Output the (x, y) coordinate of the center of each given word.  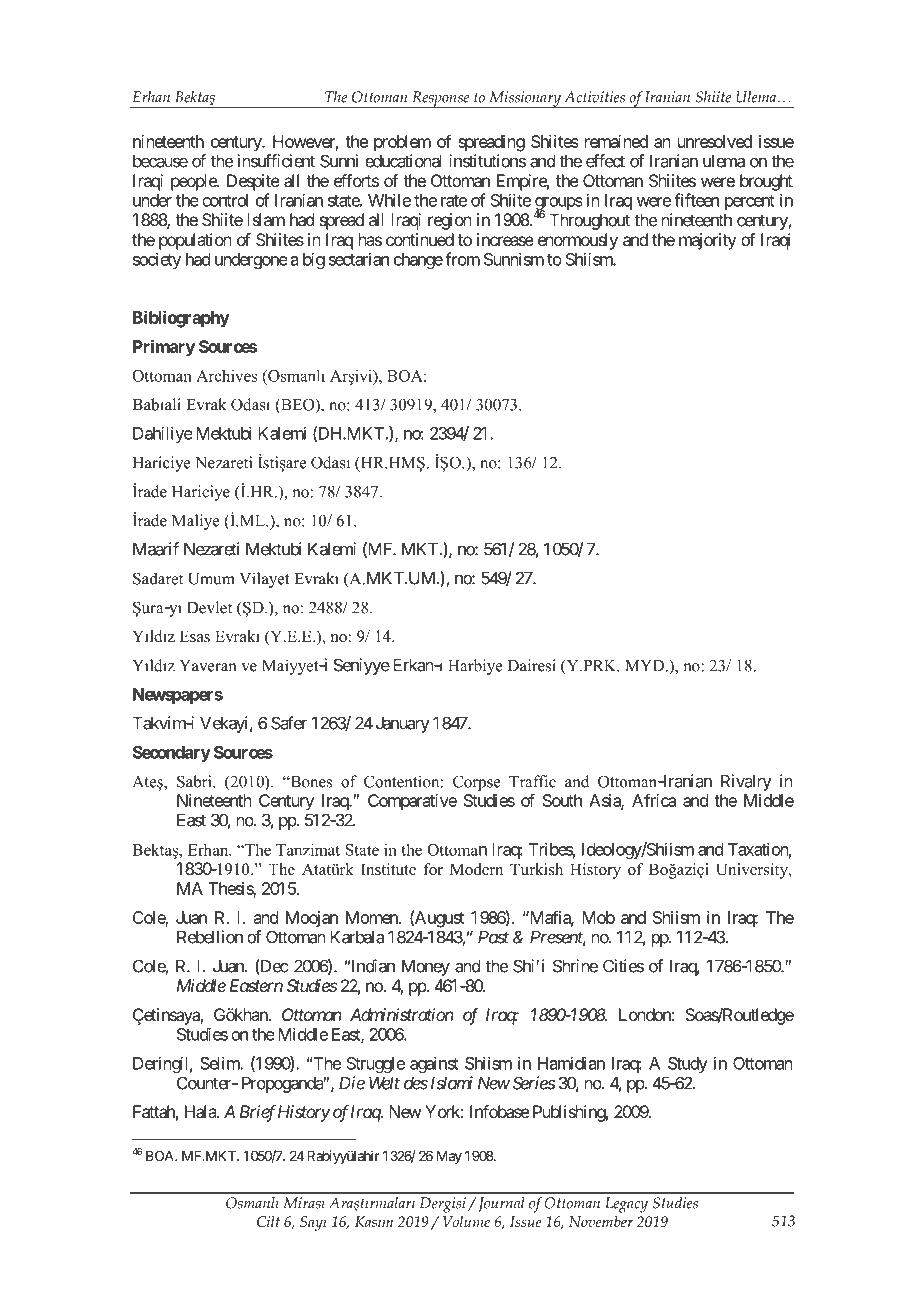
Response (441, 100)
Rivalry (746, 782)
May (449, 1157)
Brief (258, 1113)
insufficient (276, 161)
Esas (194, 636)
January (403, 724)
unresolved (715, 141)
